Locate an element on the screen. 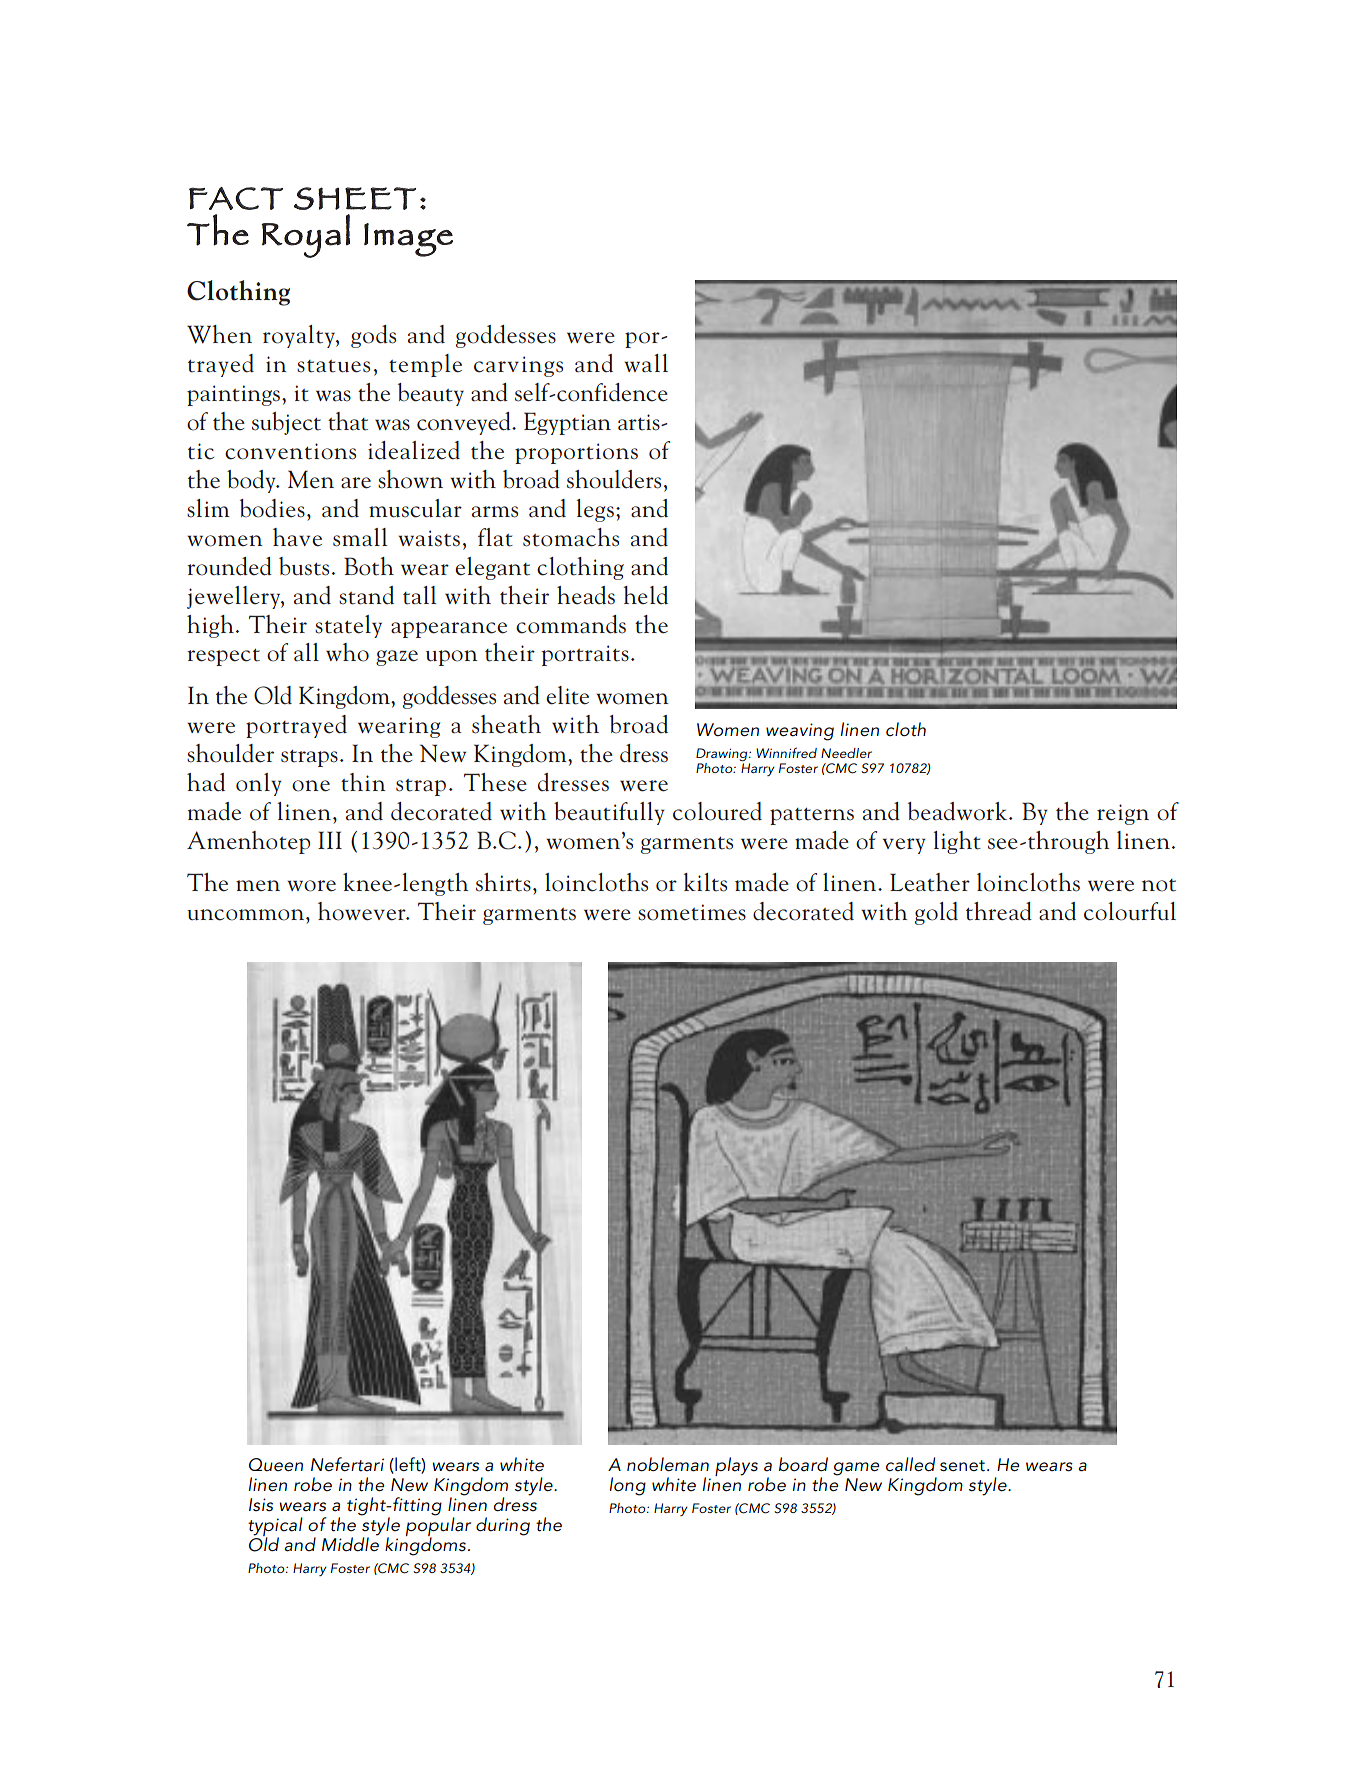 The height and width of the screenshot is (1765, 1364). legs is located at coordinates (595, 510).
